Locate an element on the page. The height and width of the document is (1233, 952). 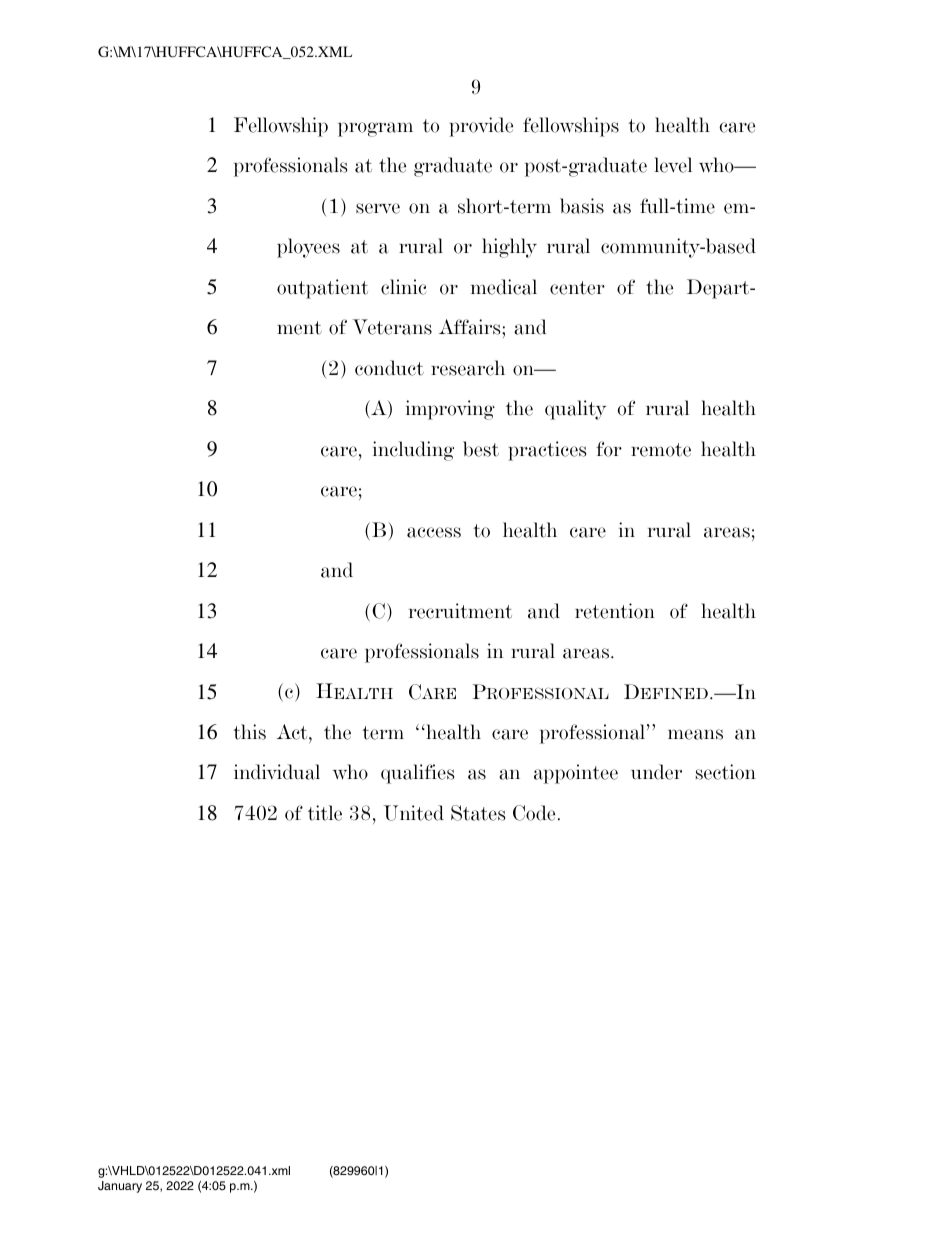
United is located at coordinates (414, 813).
